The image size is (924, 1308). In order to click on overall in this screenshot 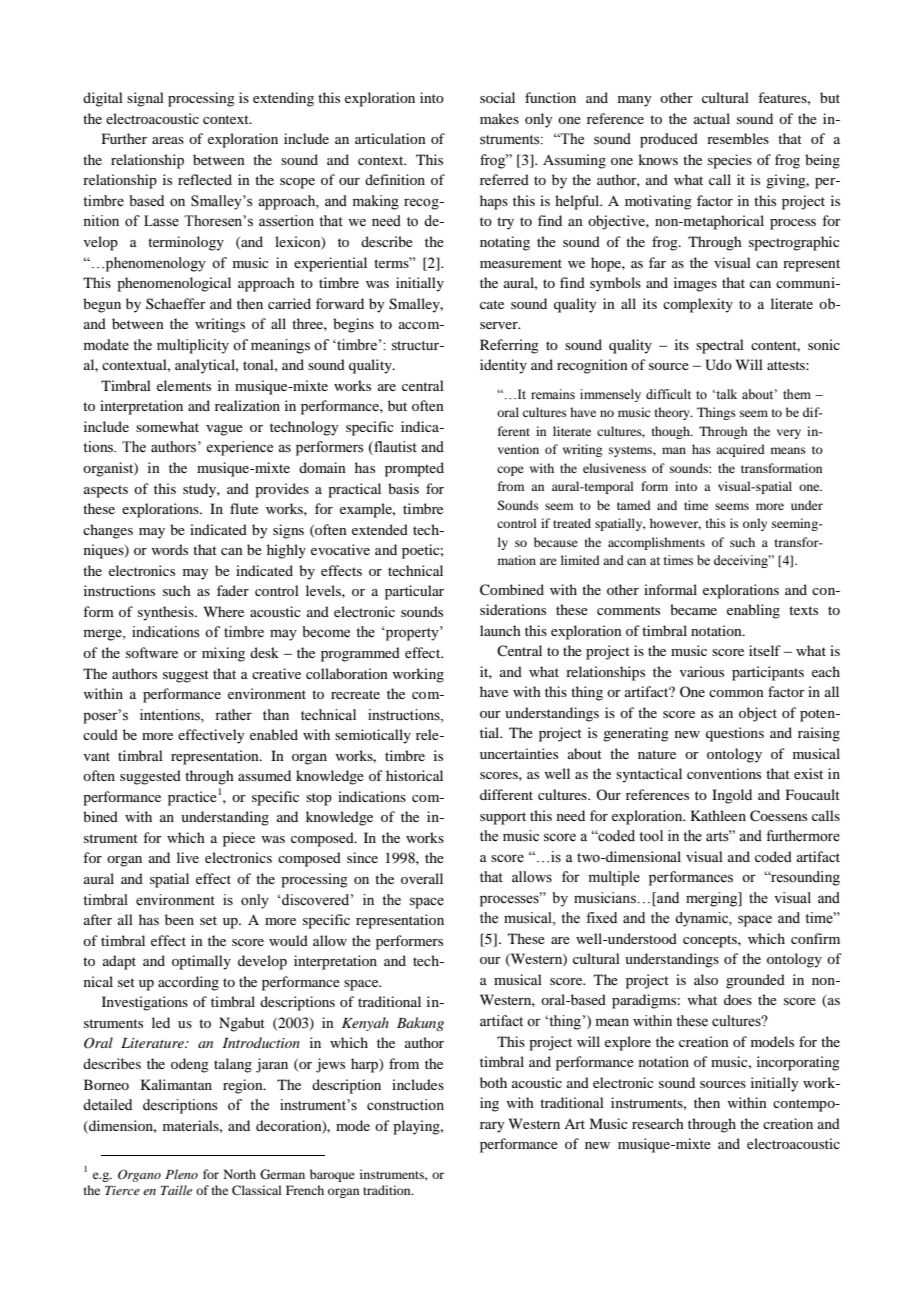, I will do `click(422, 878)`.
